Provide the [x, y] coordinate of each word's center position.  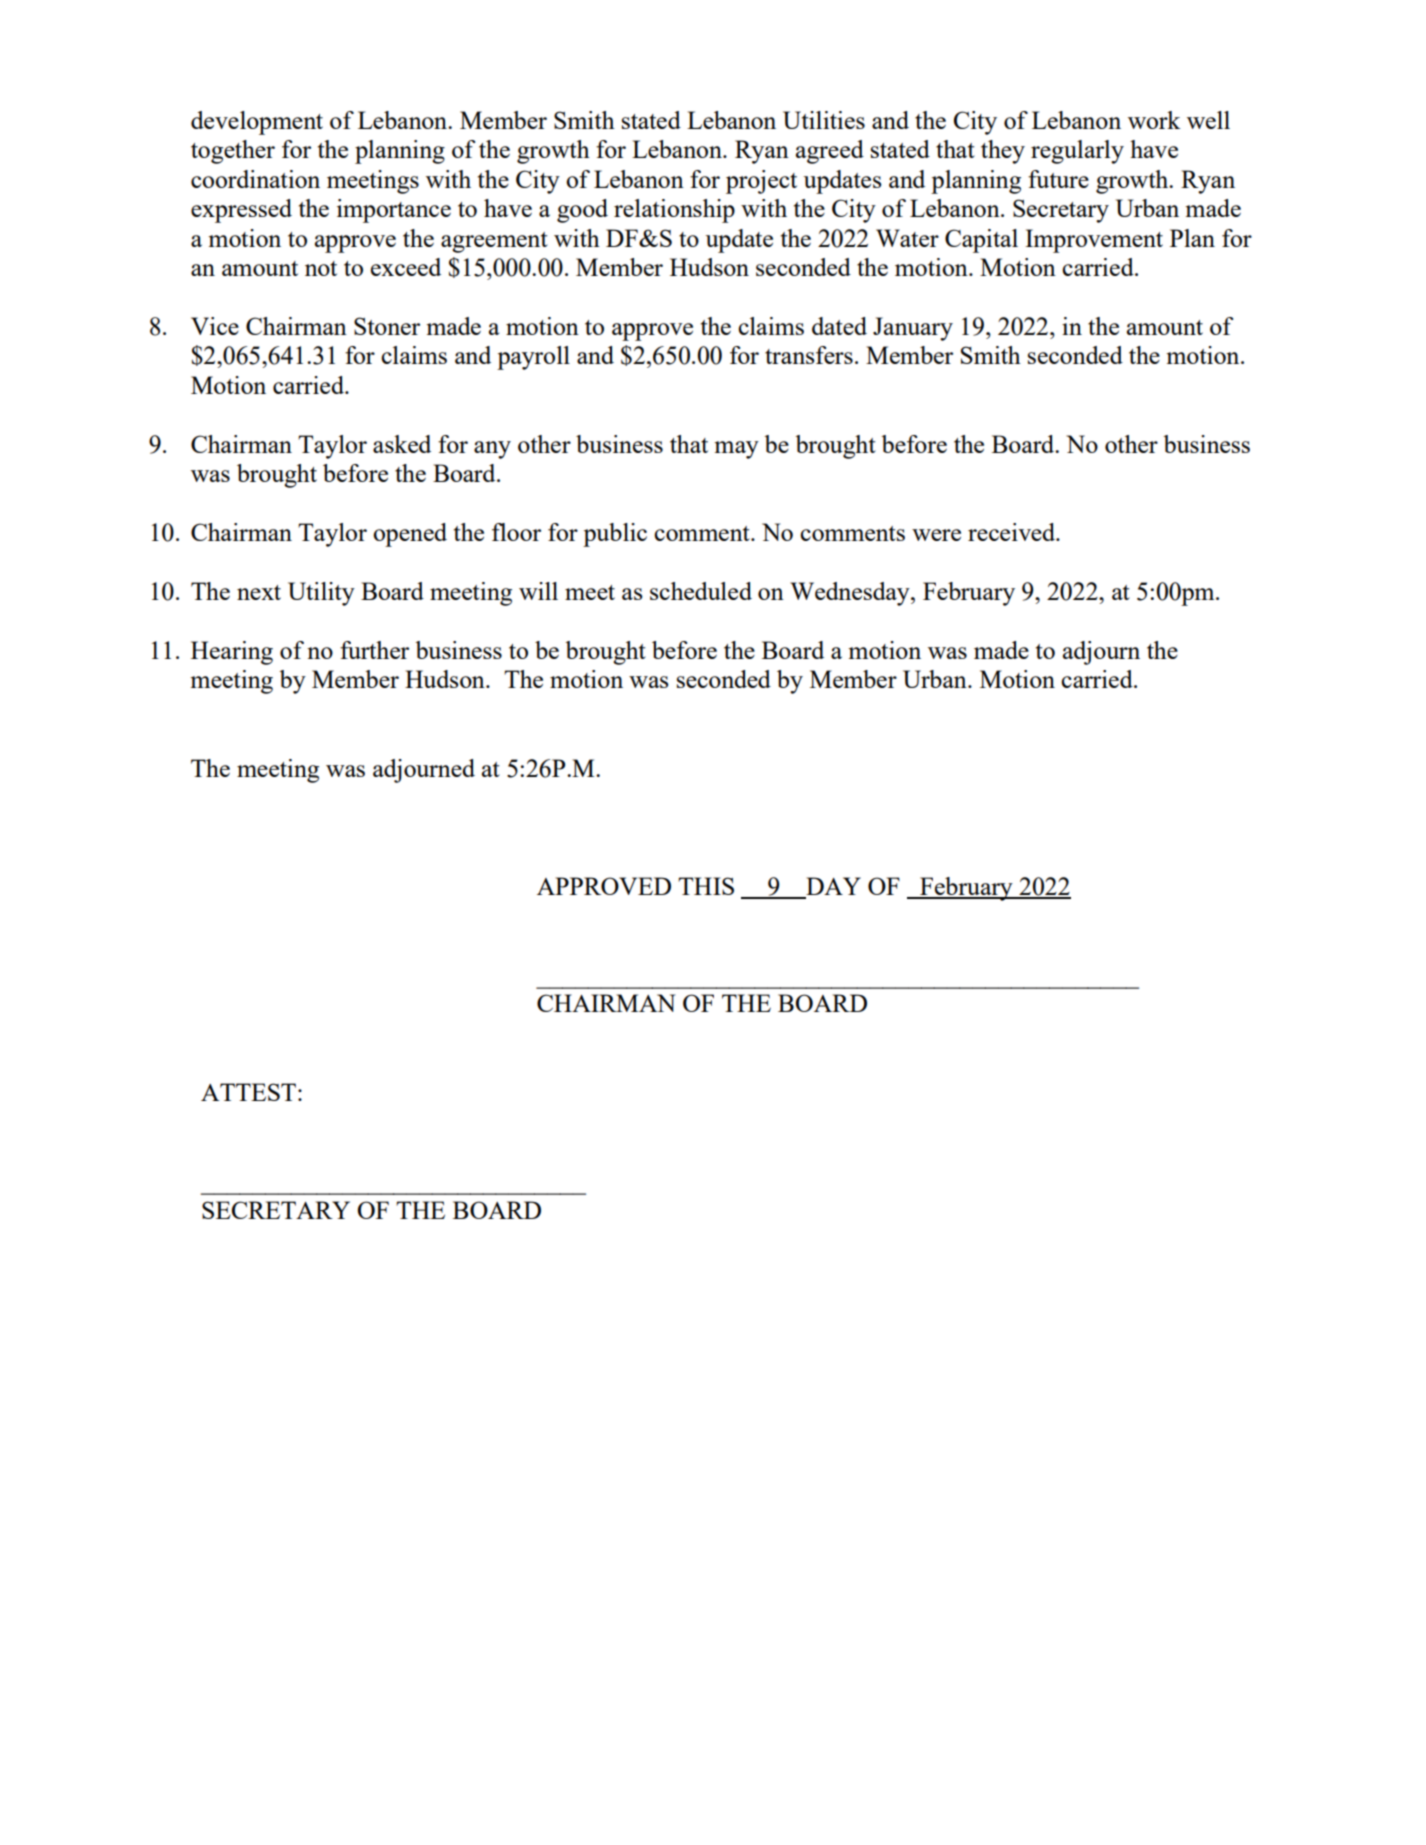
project [761, 182]
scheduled [701, 591]
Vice [215, 326]
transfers [809, 355]
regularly [1077, 152]
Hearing [232, 653]
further [374, 650]
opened [410, 535]
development [257, 123]
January [913, 329]
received [1012, 532]
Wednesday [851, 594]
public [615, 535]
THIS [706, 886]
